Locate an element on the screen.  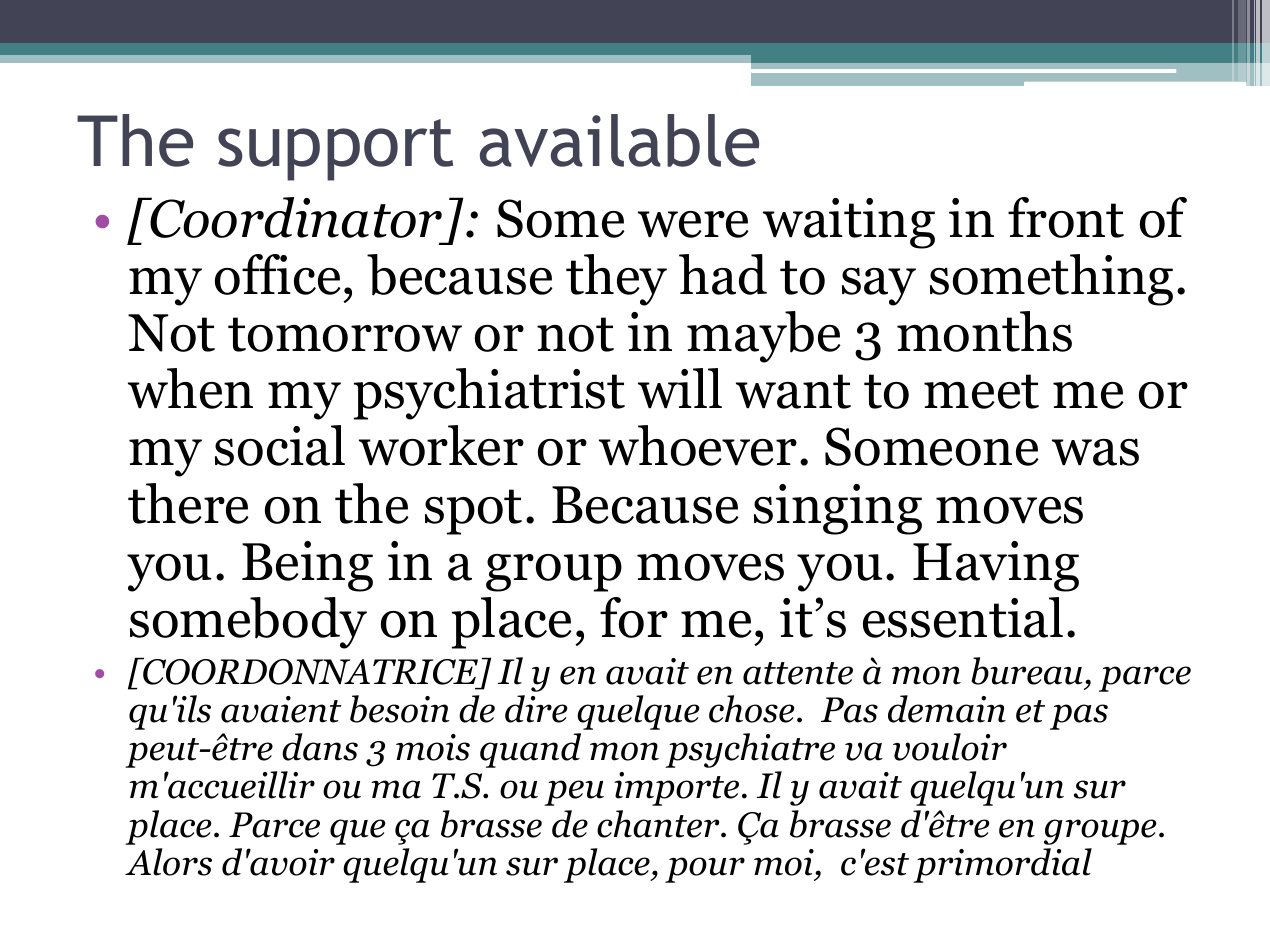
front is located at coordinates (1066, 217).
